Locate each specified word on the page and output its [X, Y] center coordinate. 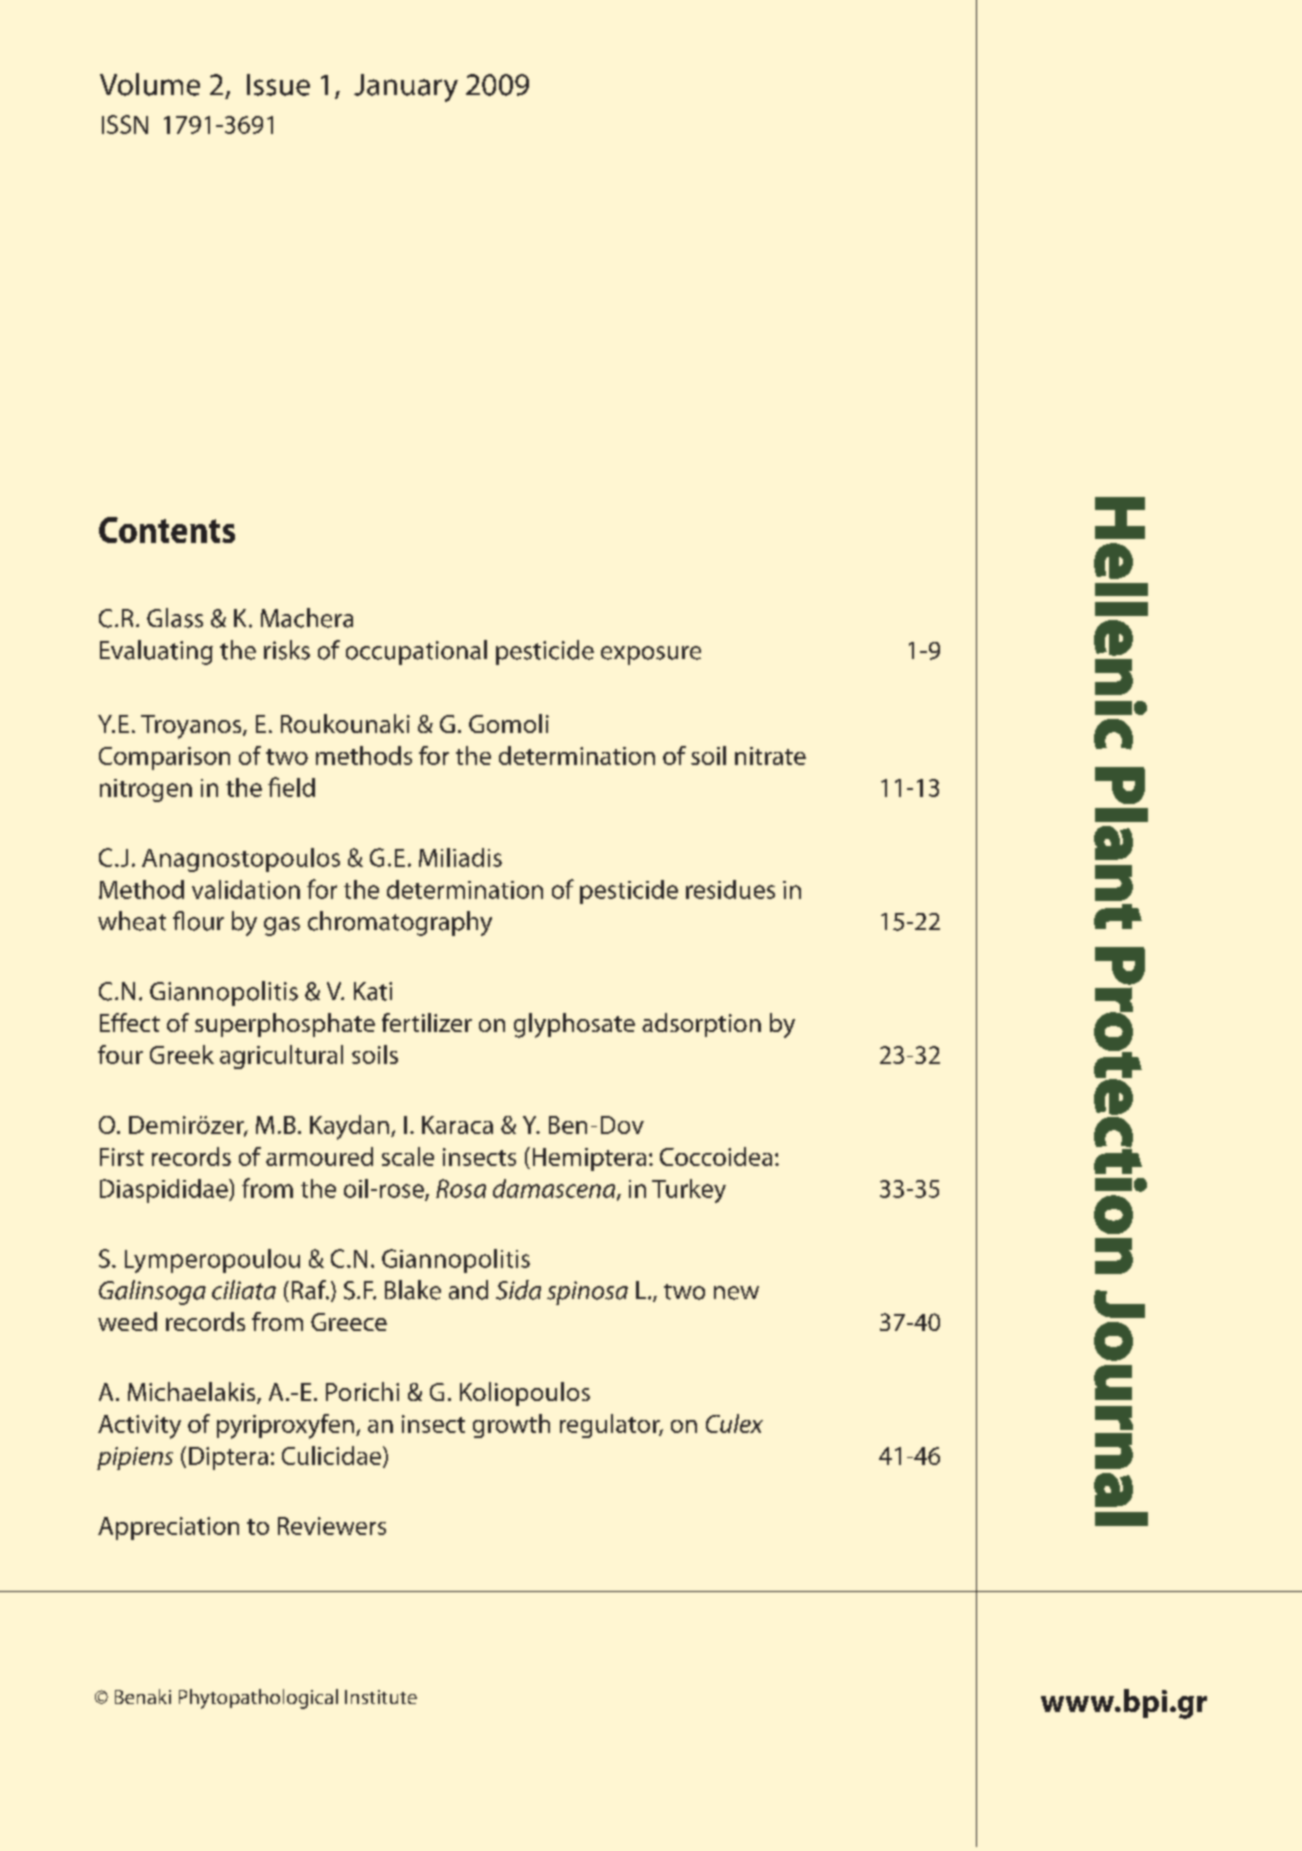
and [468, 1290]
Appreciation [168, 1528]
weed [127, 1321]
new [736, 1293]
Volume [150, 84]
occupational [416, 652]
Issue [278, 85]
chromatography [400, 923]
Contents [167, 530]
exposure [651, 655]
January [406, 88]
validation [246, 889]
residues [730, 889]
